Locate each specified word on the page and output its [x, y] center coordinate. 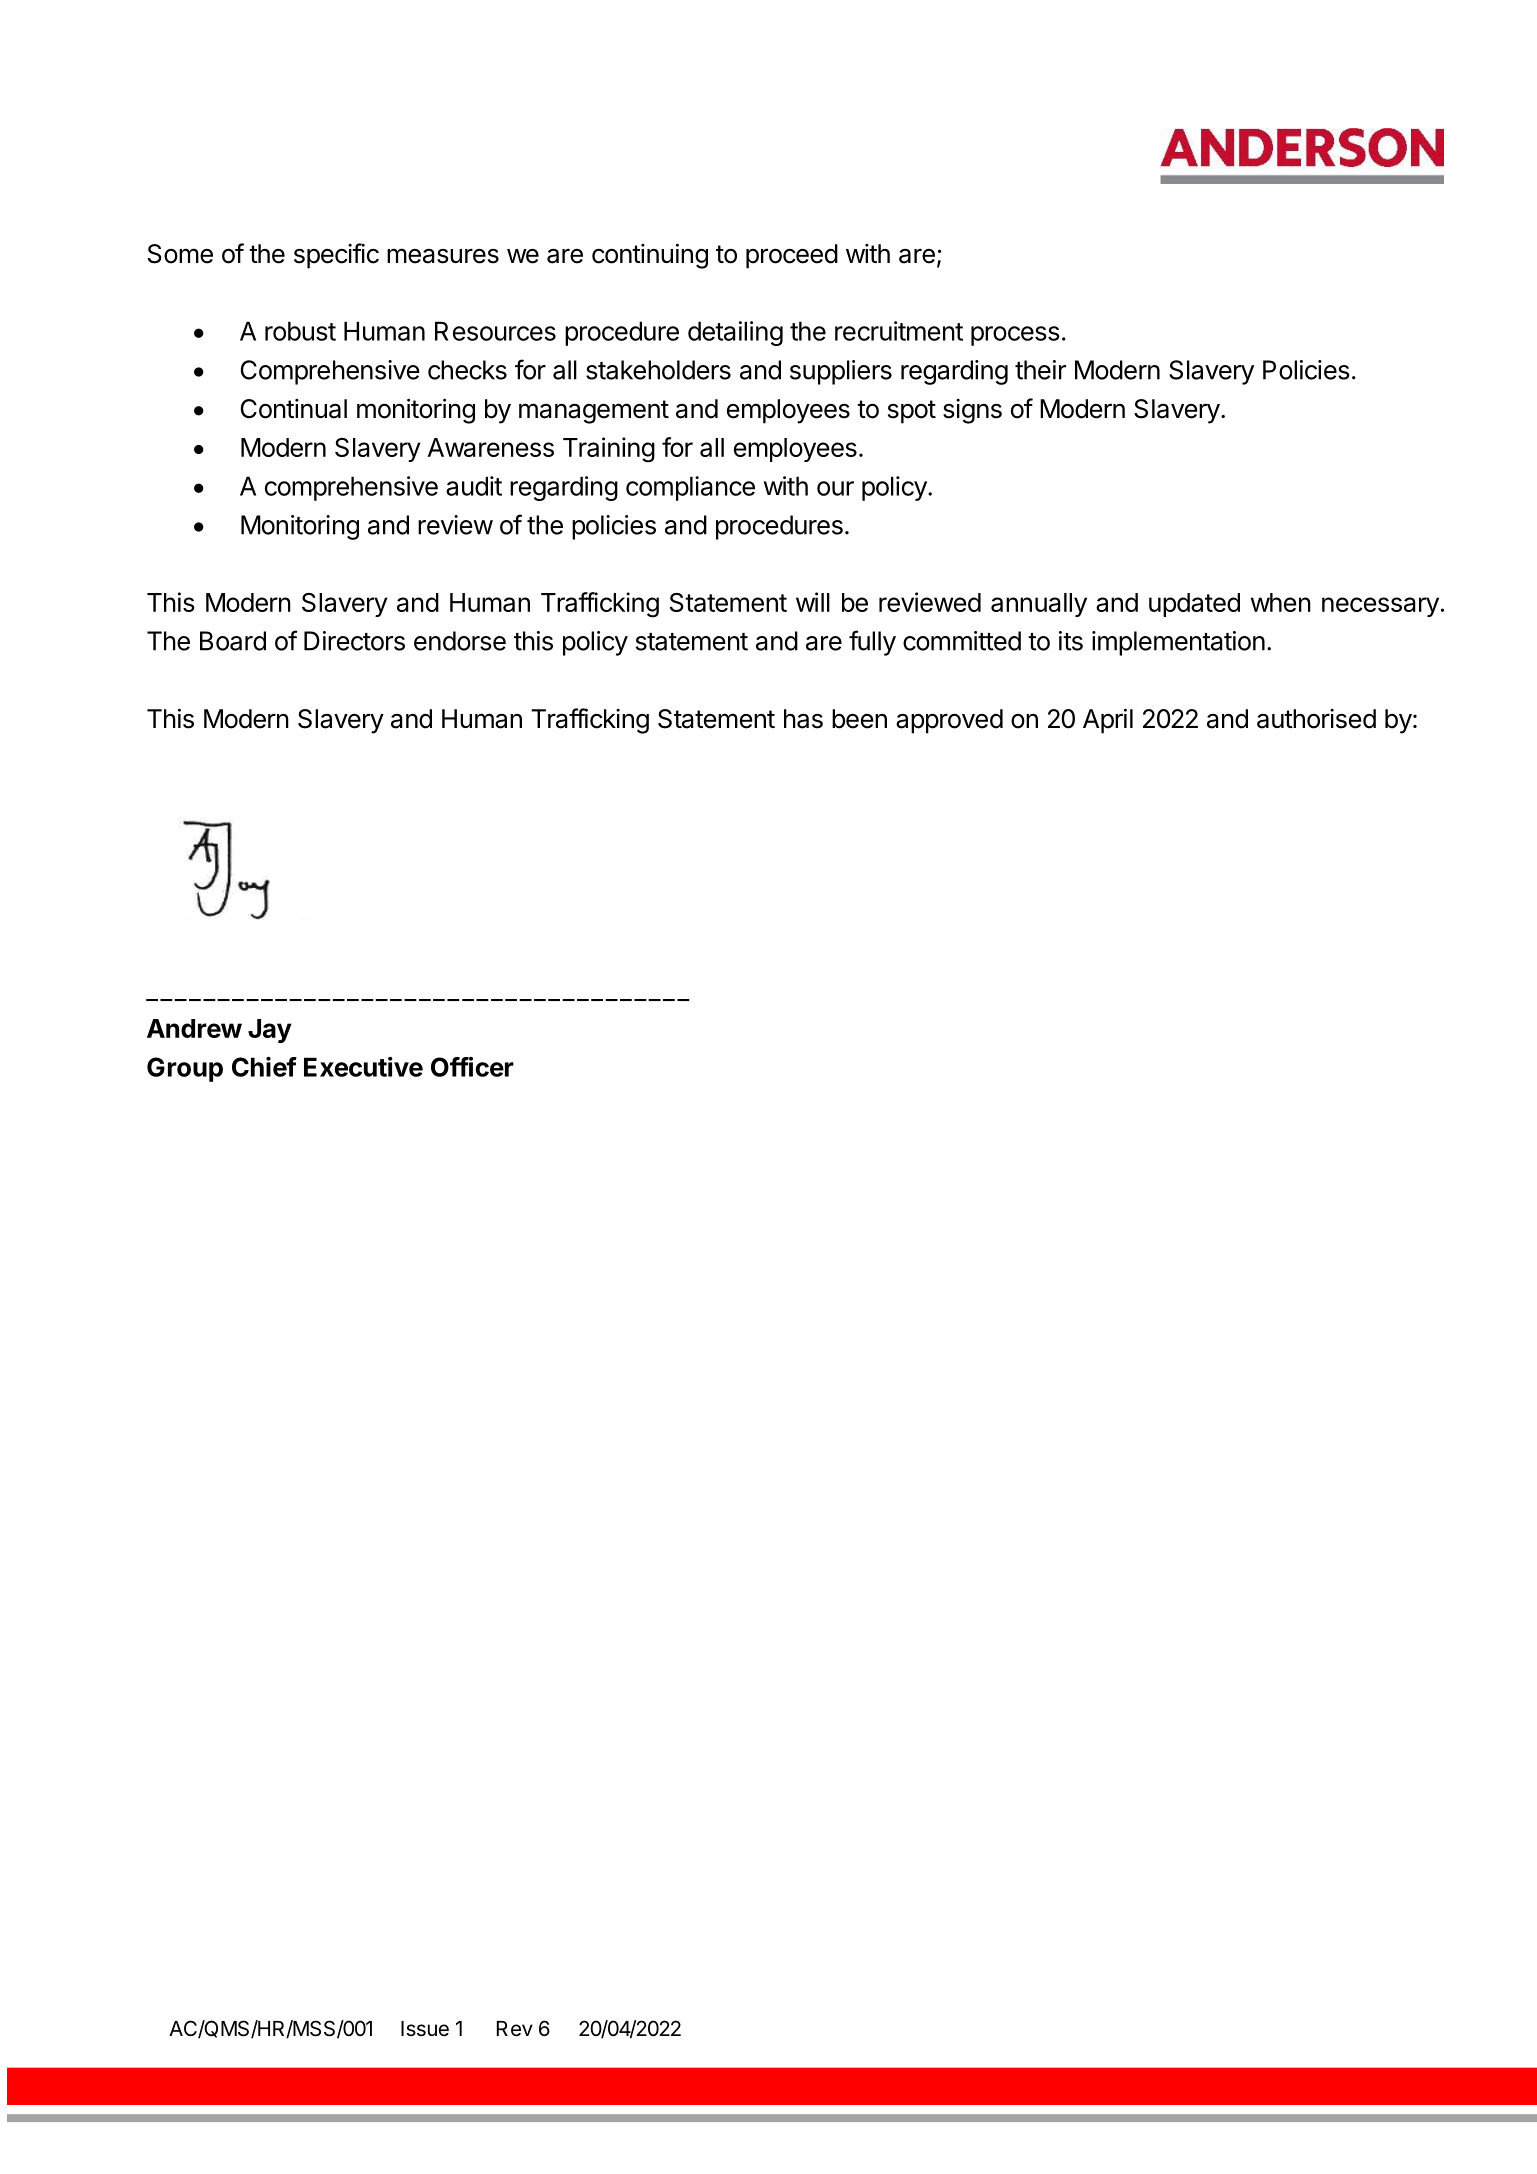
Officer [472, 1067]
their [1040, 370]
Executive [363, 1067]
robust [300, 331]
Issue [425, 2029]
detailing [735, 333]
